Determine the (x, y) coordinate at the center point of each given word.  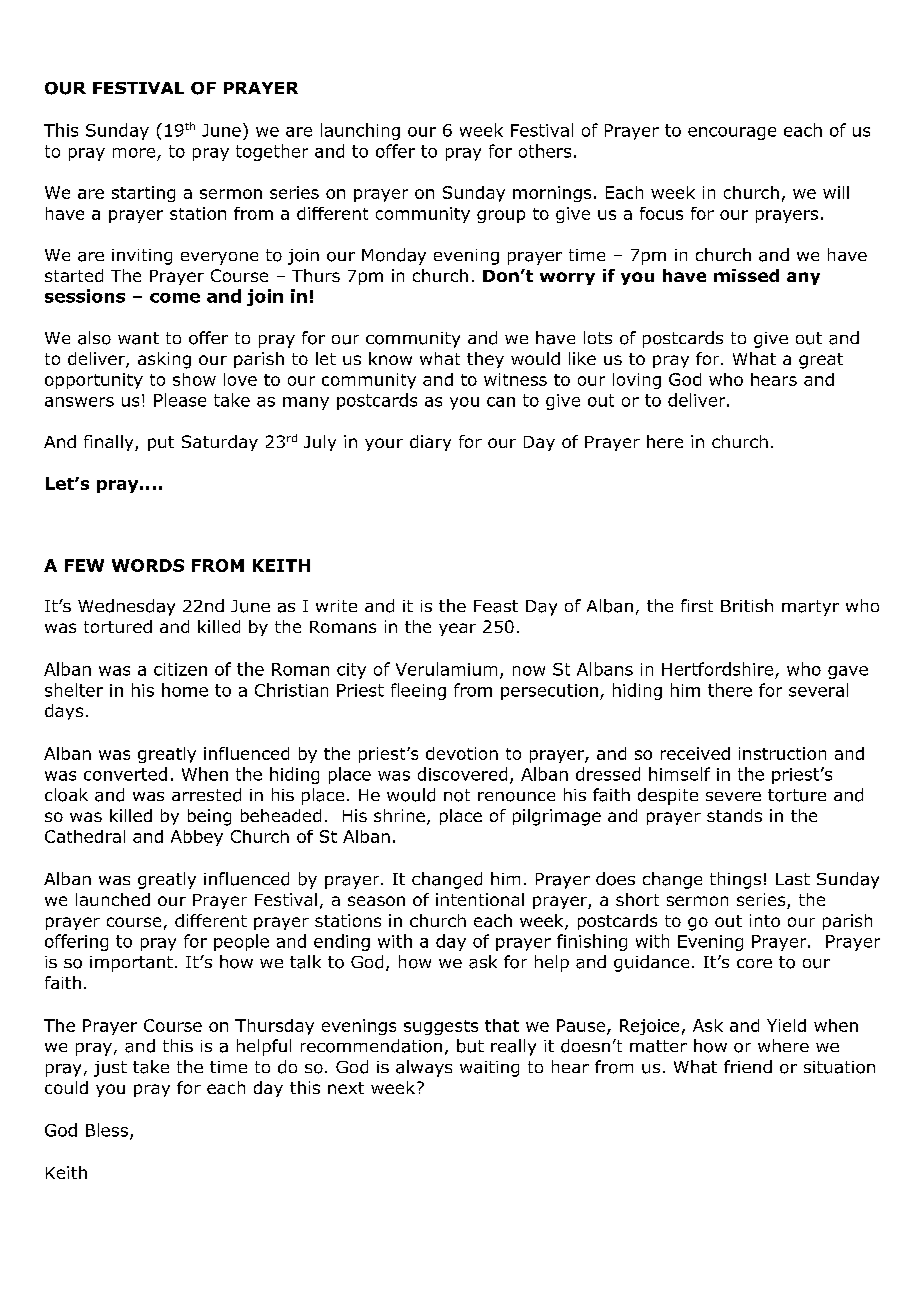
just (110, 1069)
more (134, 153)
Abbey (197, 838)
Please (180, 400)
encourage (732, 133)
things (735, 880)
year (457, 629)
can (501, 402)
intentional (480, 899)
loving (637, 381)
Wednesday (126, 607)
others (545, 151)
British (747, 605)
